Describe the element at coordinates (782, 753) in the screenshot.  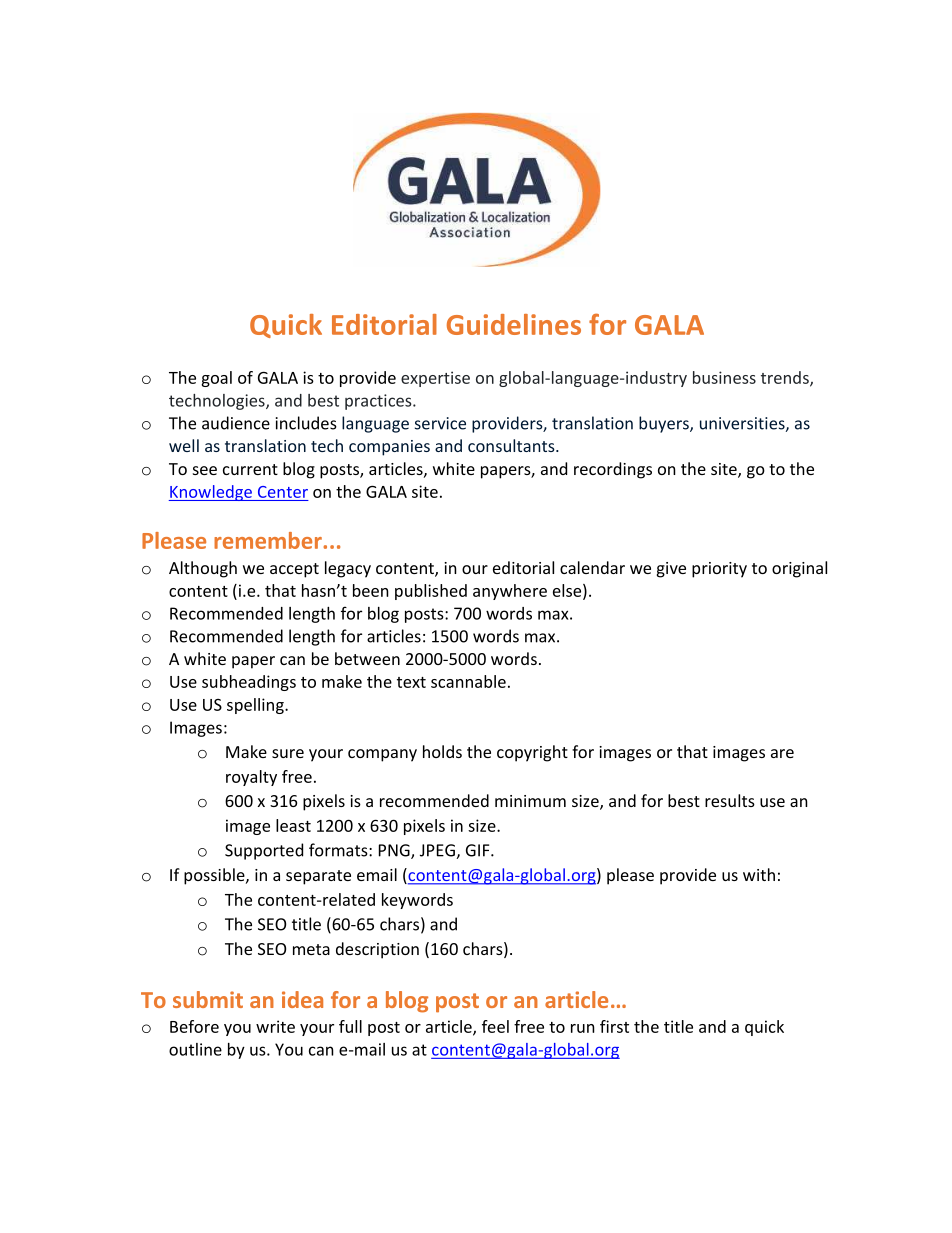
I see `are` at that location.
